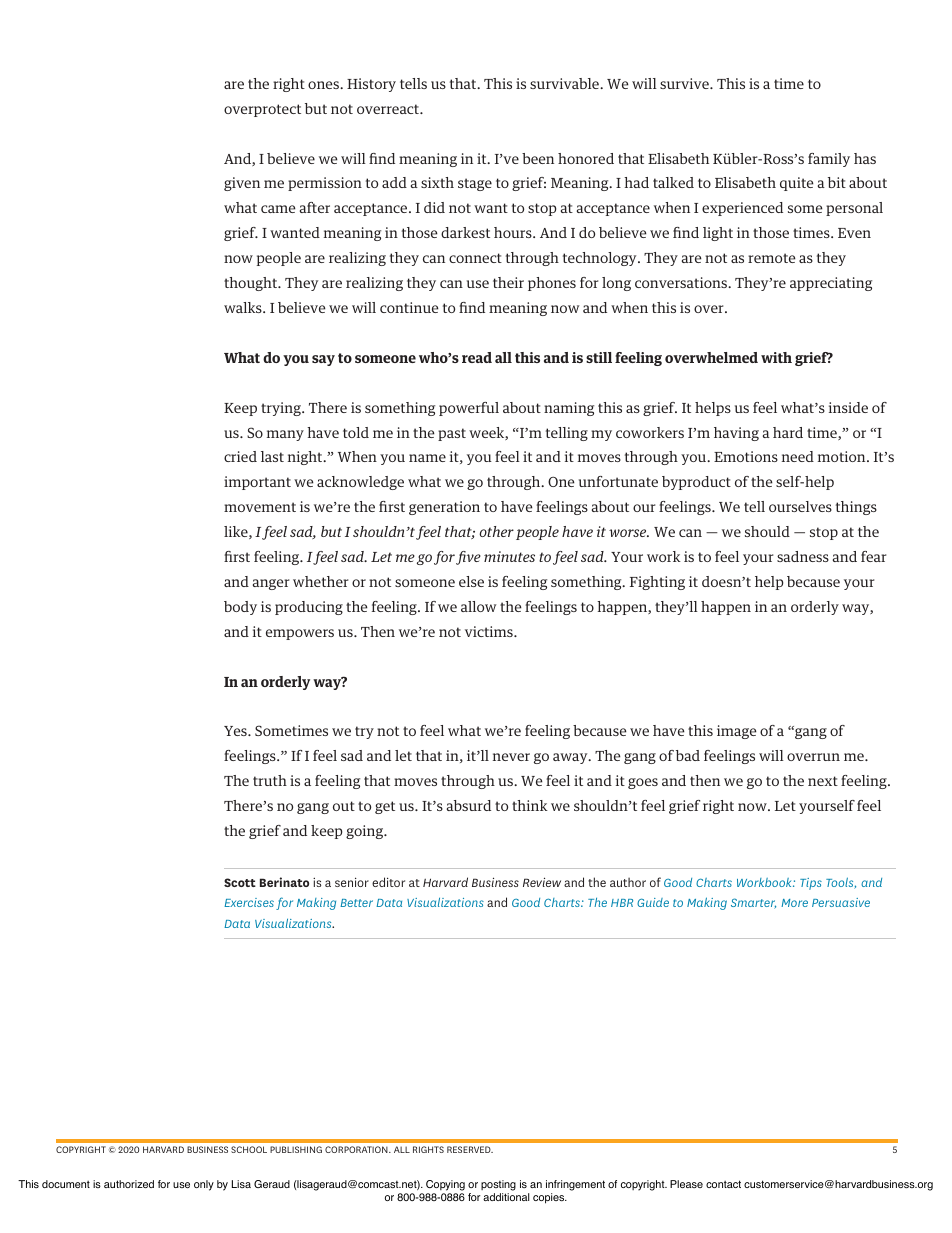 This document has height=1233, width=952. Describe the element at coordinates (823, 781) in the document. I see `next` at that location.
